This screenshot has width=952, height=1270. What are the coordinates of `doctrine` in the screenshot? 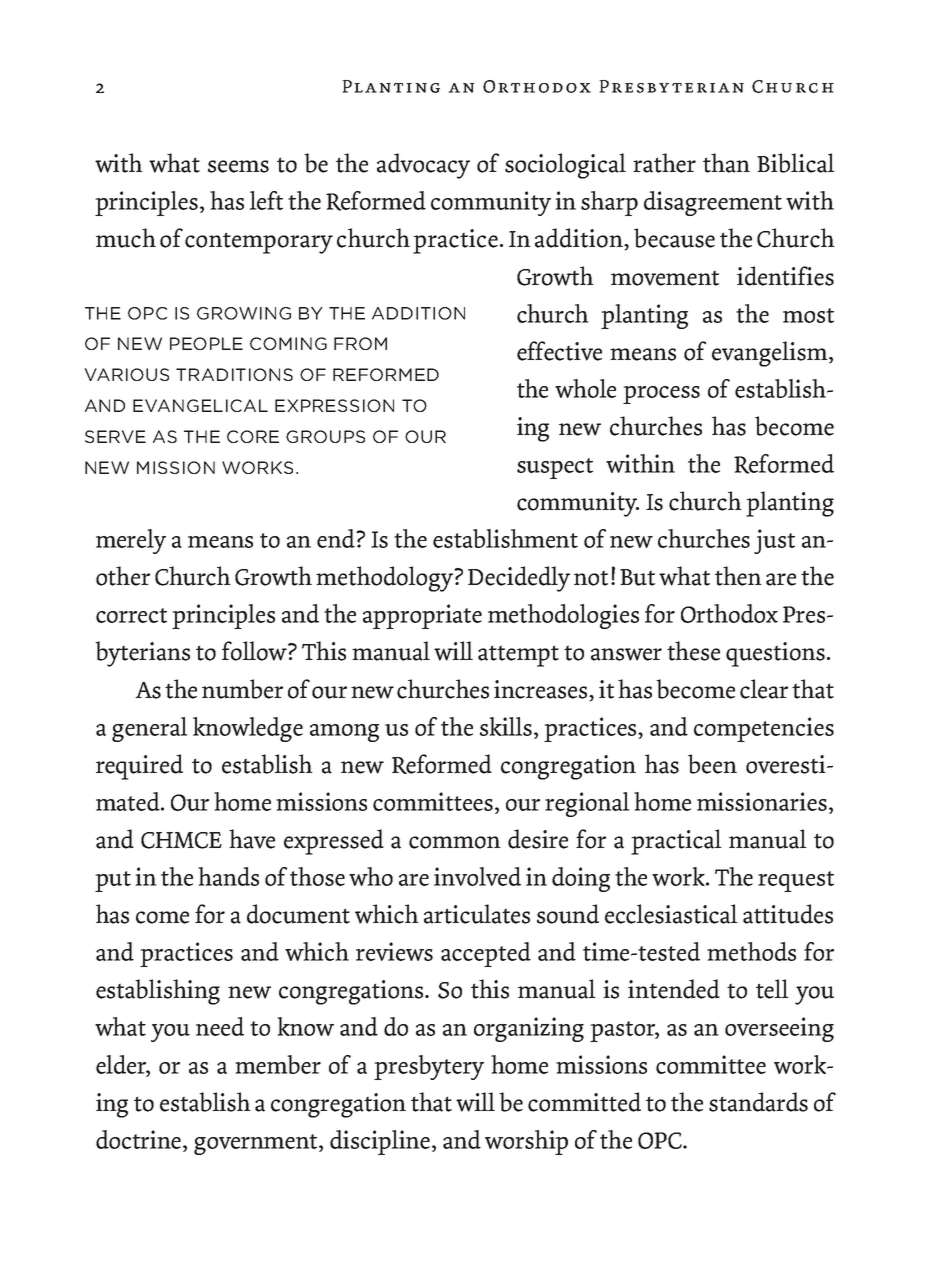 It's located at (140, 1139).
